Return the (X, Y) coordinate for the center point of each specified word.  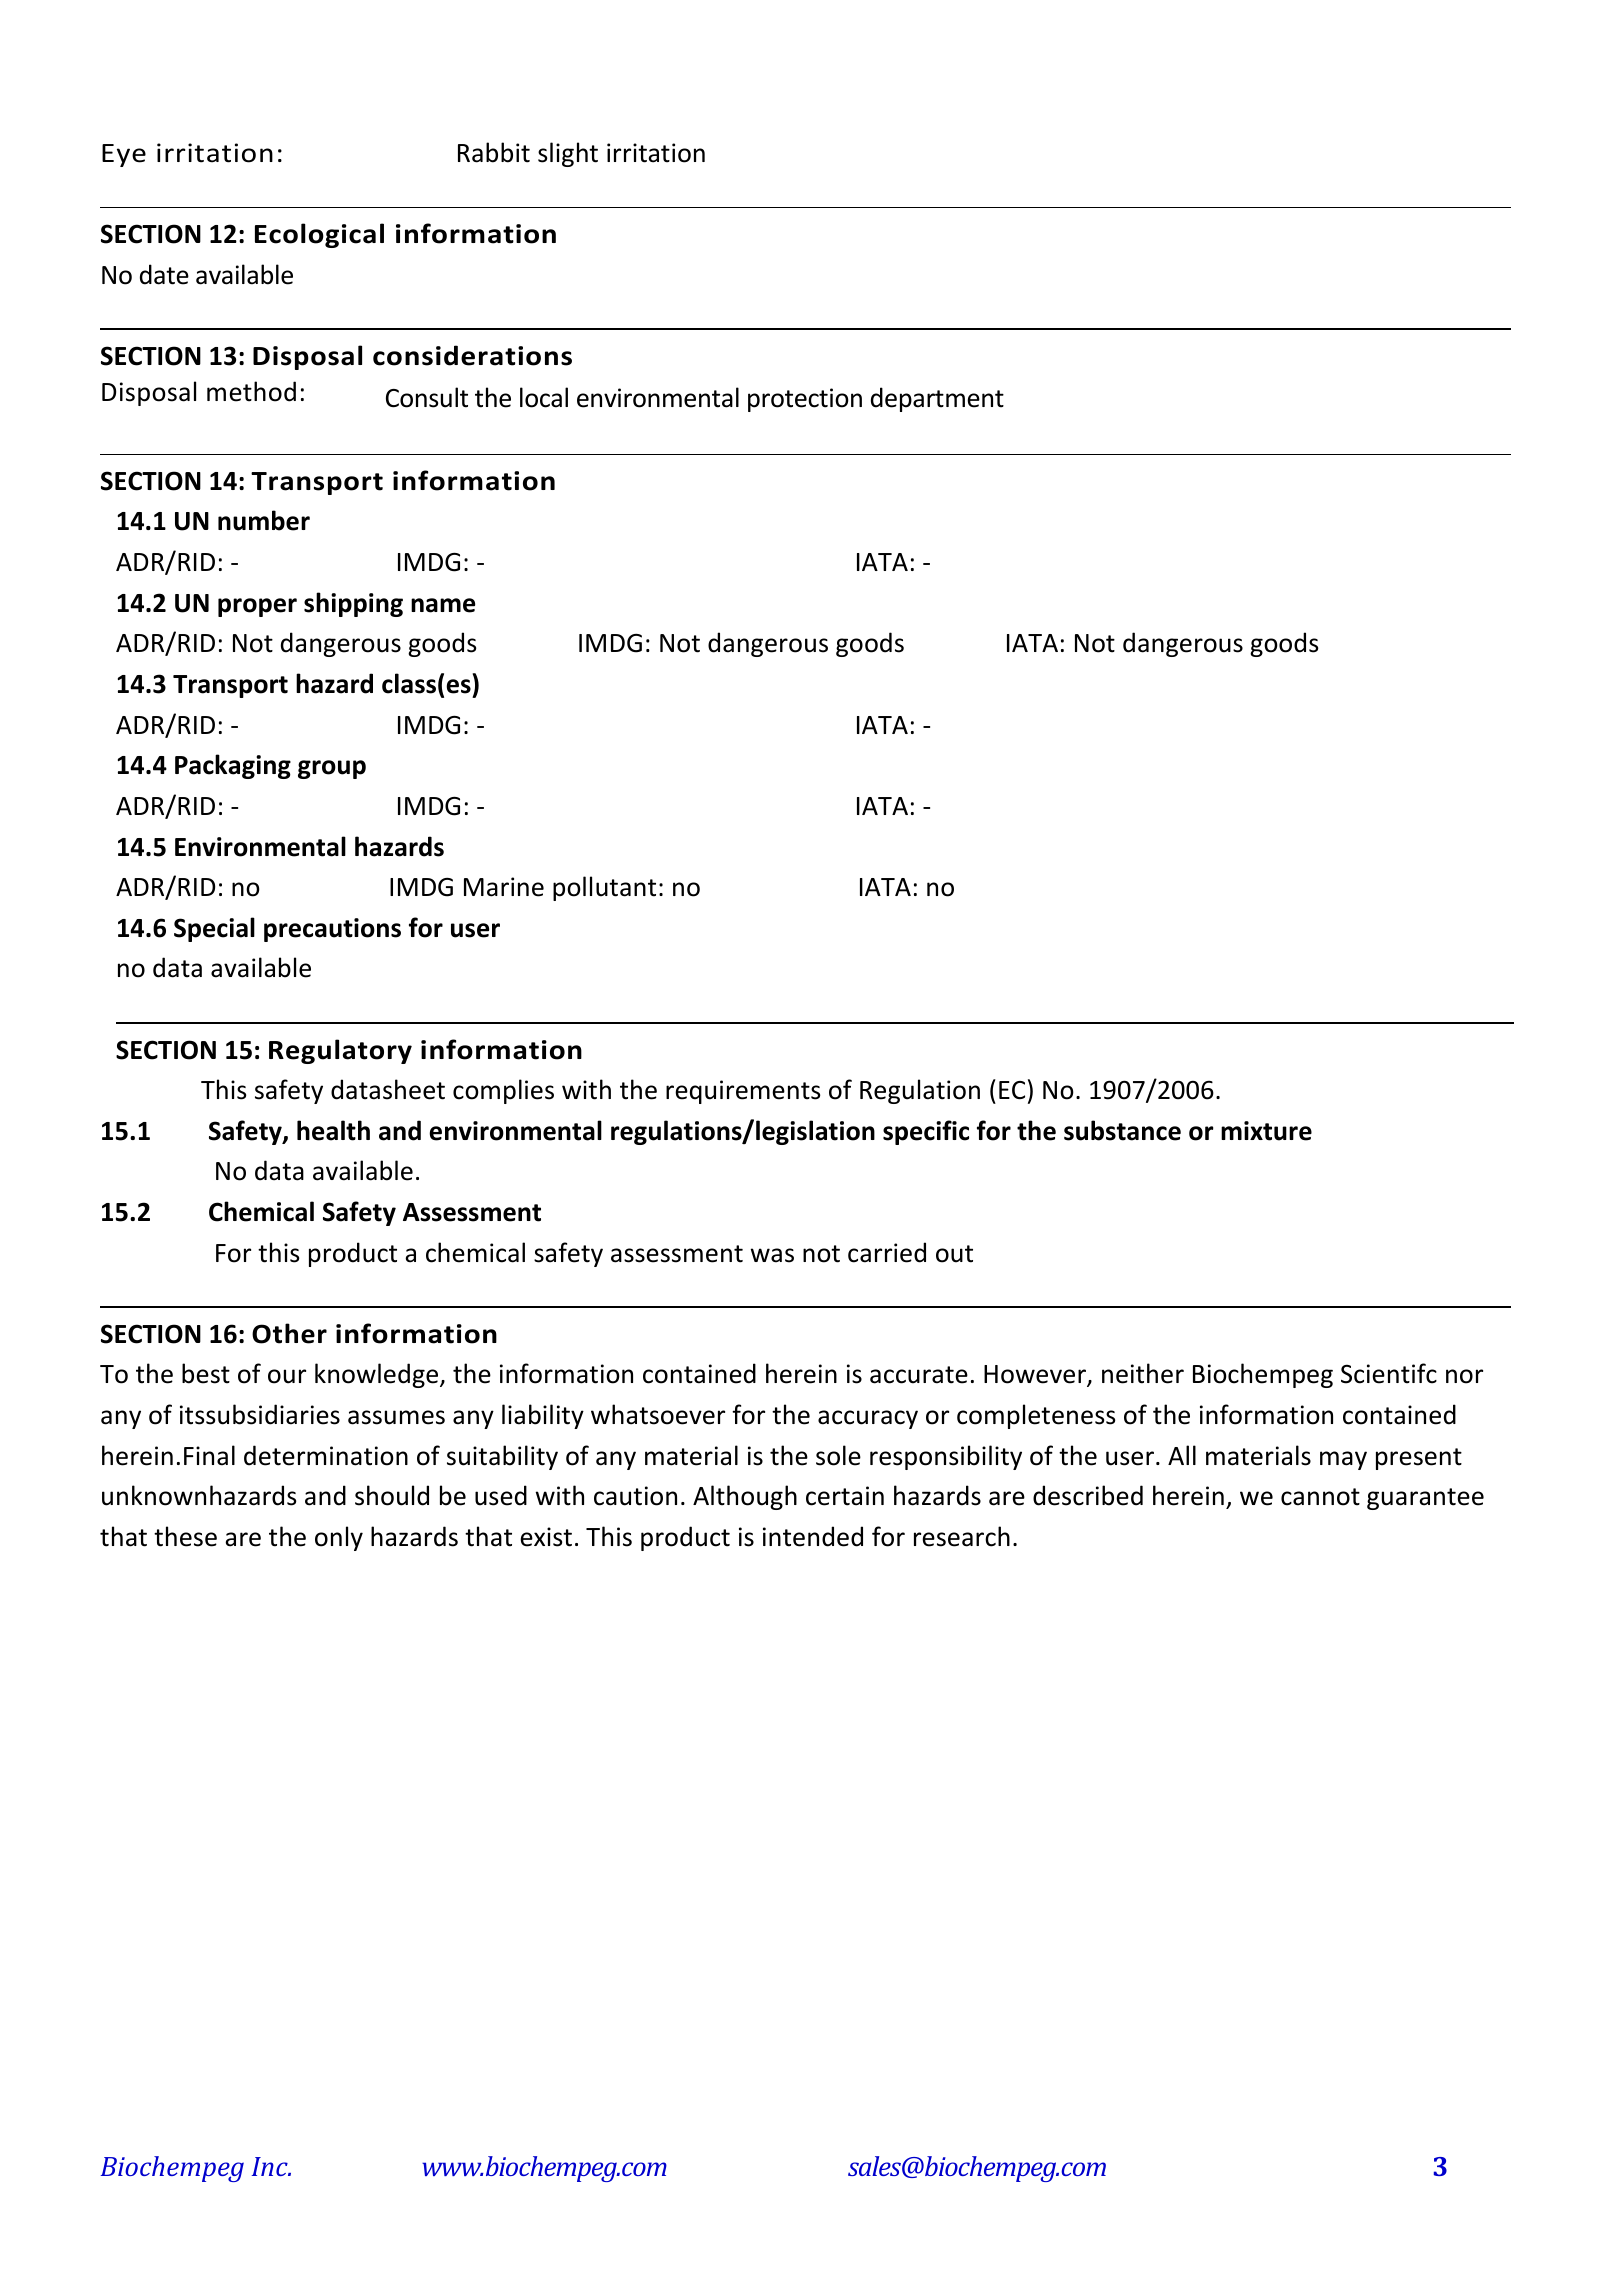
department (937, 399)
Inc (271, 2166)
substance (1122, 1130)
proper (257, 607)
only (339, 1538)
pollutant (604, 888)
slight (568, 154)
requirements (743, 1092)
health (333, 1130)
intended (813, 1536)
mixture (1266, 1131)
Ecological (319, 235)
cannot (1320, 1497)
